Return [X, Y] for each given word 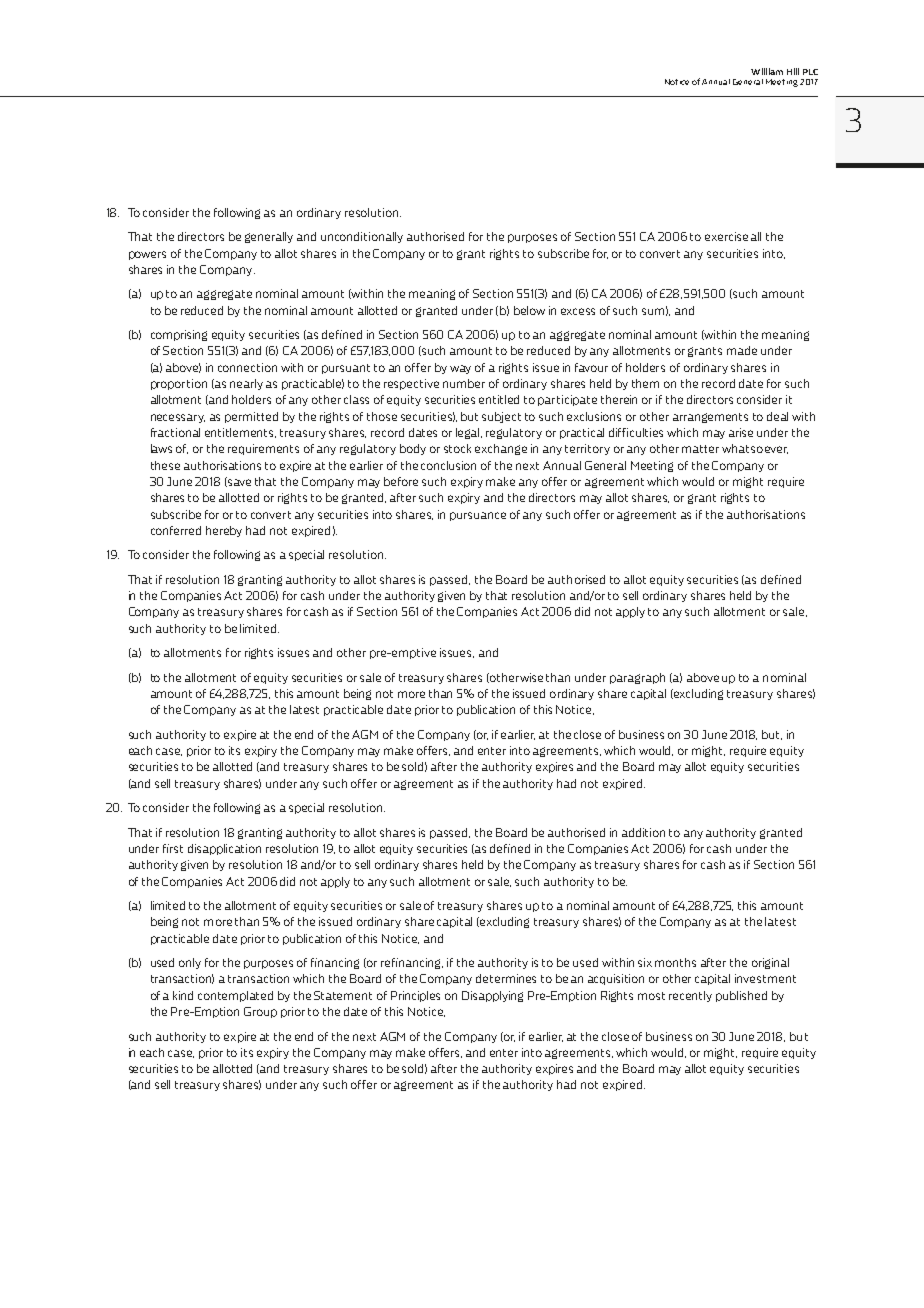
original [770, 963]
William [767, 71]
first [173, 848]
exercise [726, 236]
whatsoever [755, 449]
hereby [224, 531]
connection [247, 367]
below [529, 310]
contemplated [235, 996]
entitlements [240, 433]
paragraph [637, 678]
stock [457, 448]
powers [147, 255]
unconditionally [362, 237]
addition [643, 832]
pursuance [478, 516]
